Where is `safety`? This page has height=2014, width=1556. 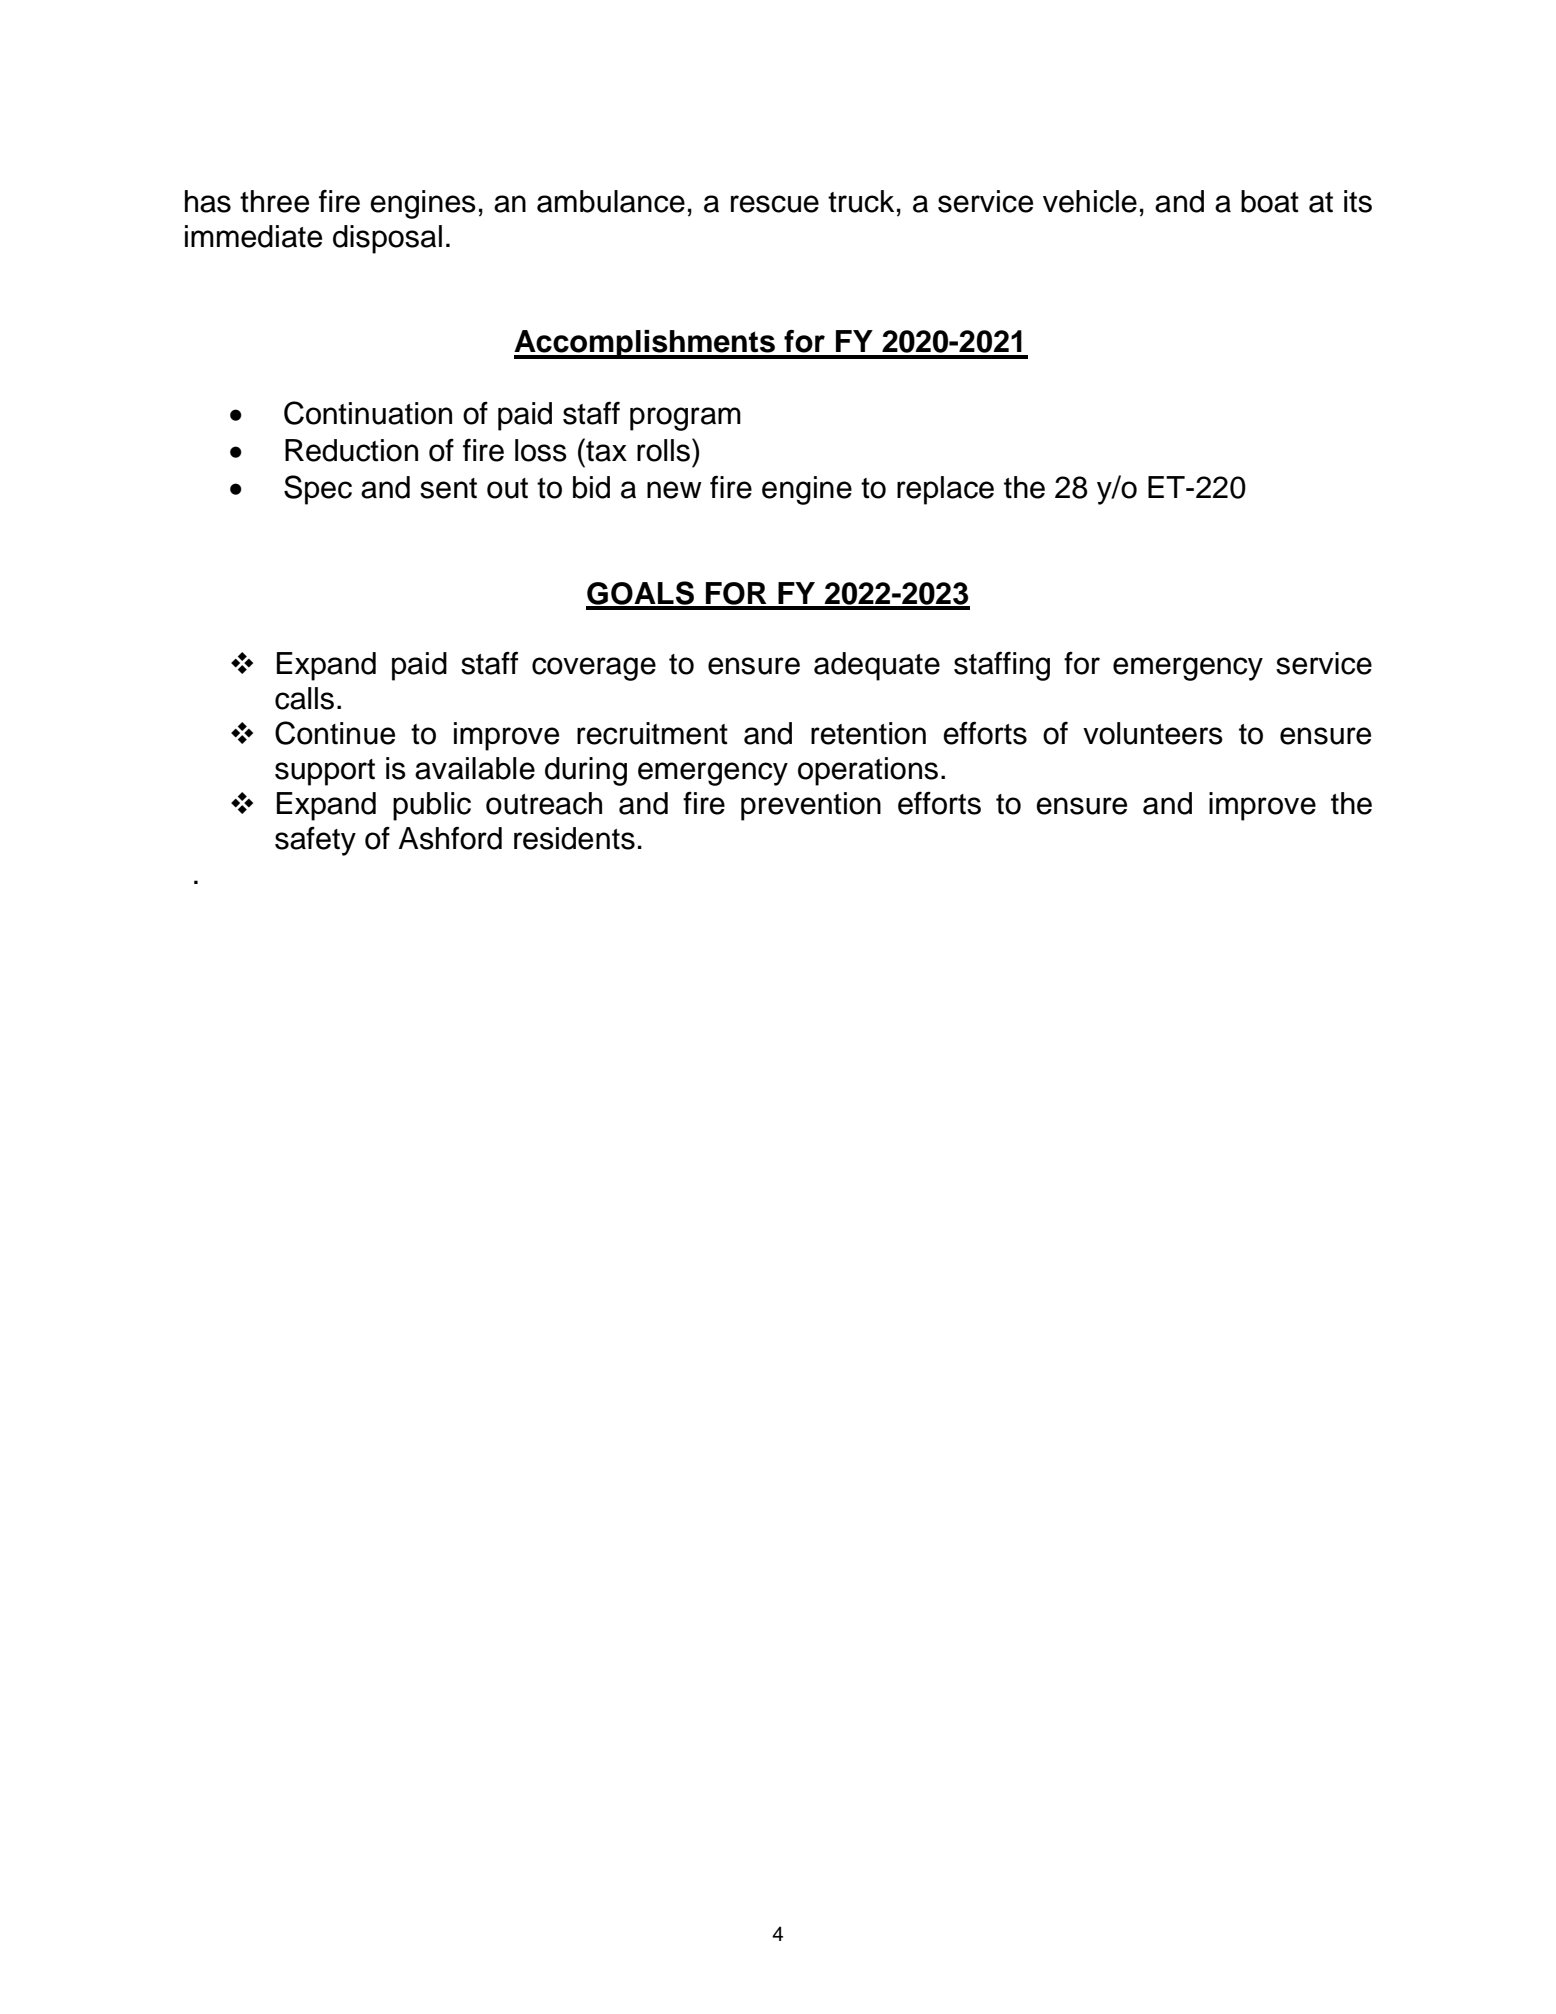
safety is located at coordinates (315, 841).
